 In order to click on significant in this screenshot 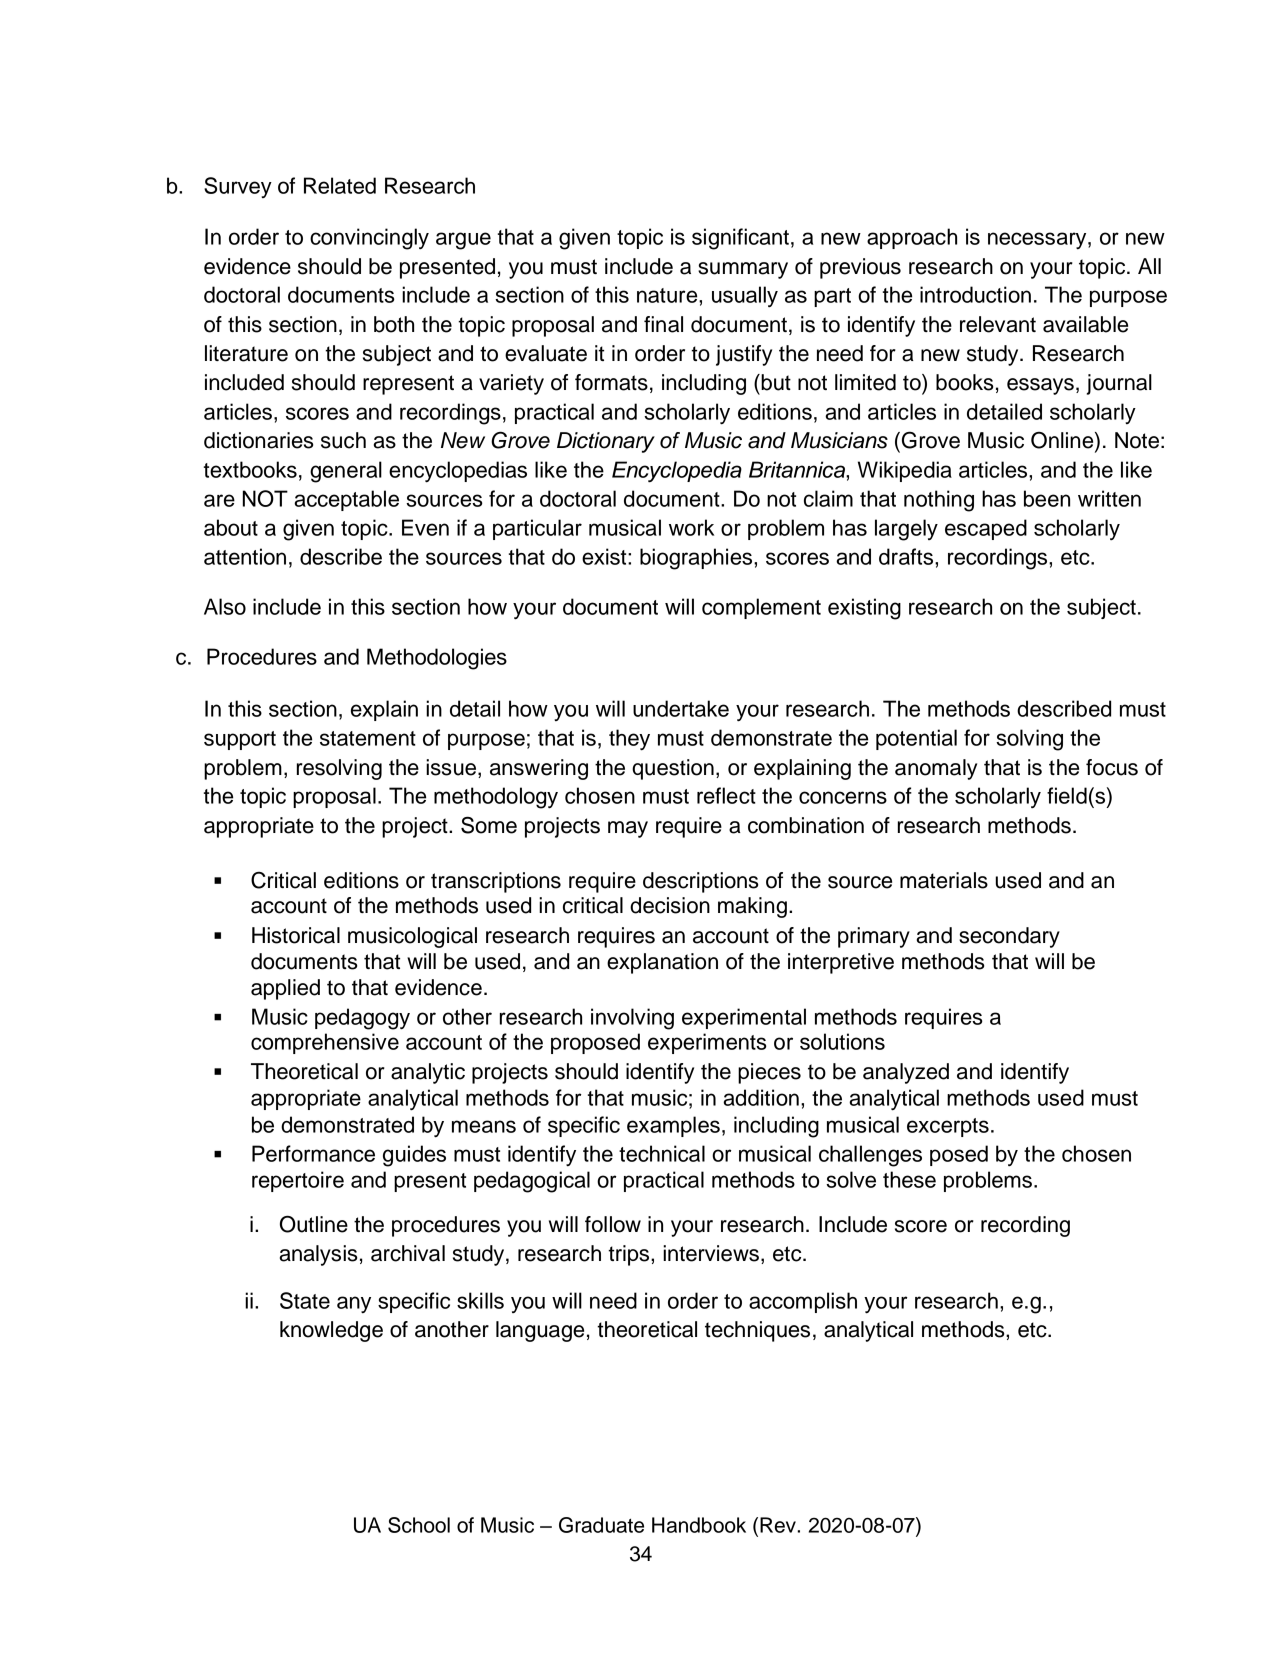, I will do `click(740, 239)`.
